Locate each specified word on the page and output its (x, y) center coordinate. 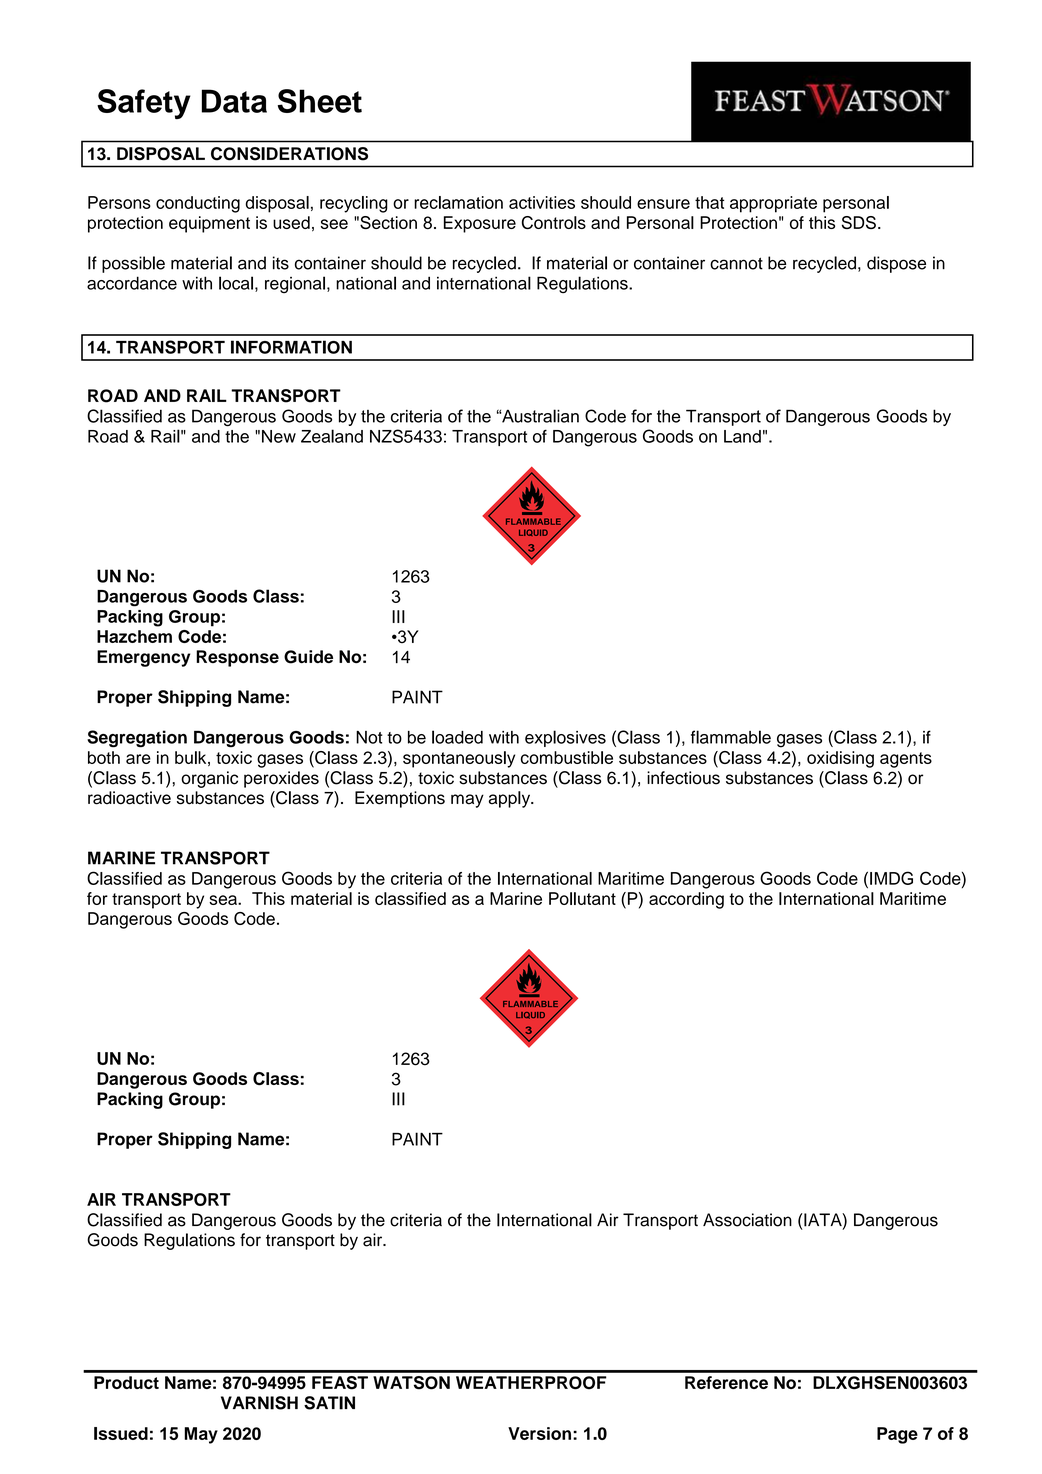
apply (511, 799)
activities (542, 202)
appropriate (773, 204)
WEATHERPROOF (531, 1383)
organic (209, 779)
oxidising (840, 759)
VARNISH (259, 1403)
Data (234, 101)
